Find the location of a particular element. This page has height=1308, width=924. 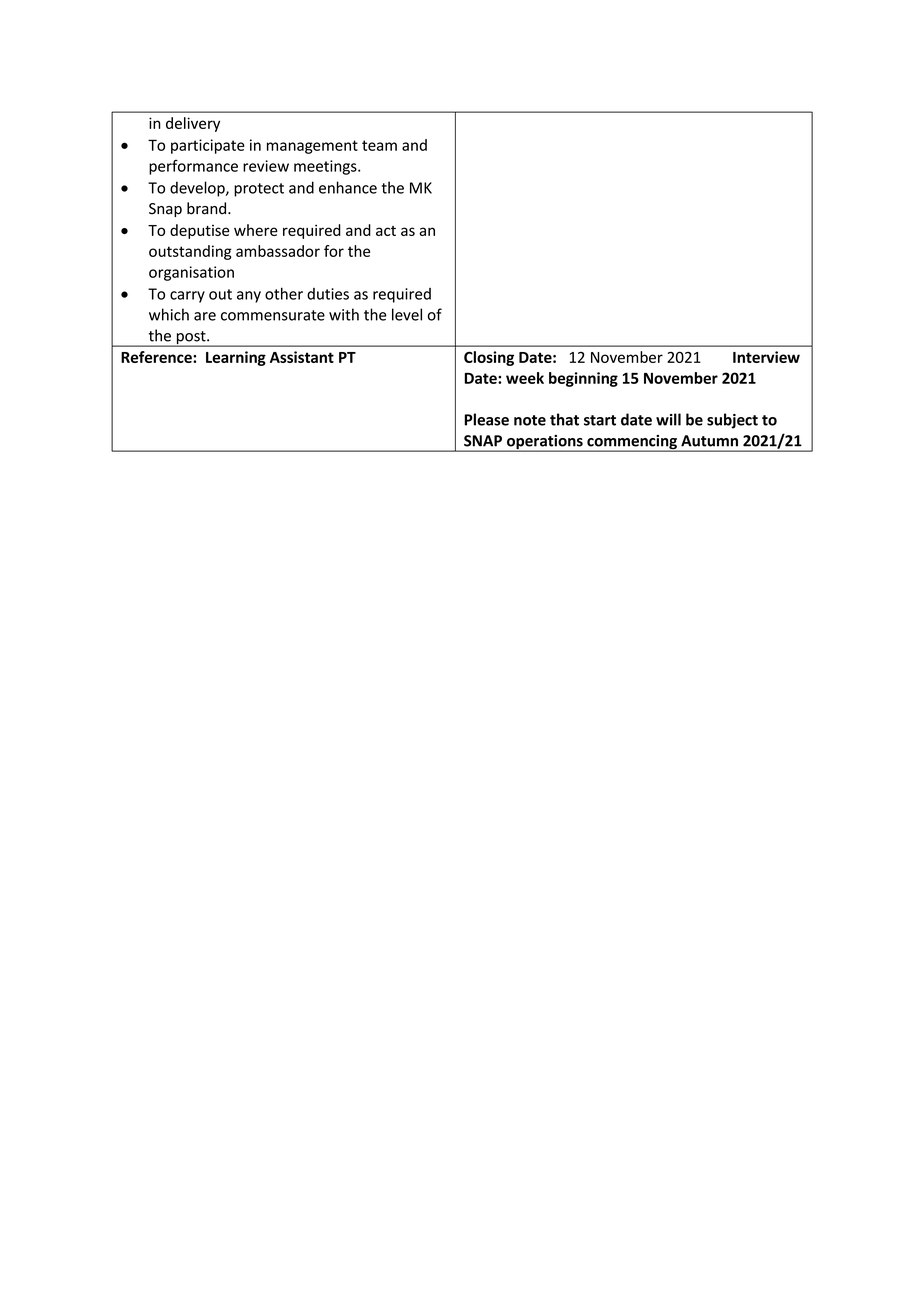

protect is located at coordinates (259, 190).
